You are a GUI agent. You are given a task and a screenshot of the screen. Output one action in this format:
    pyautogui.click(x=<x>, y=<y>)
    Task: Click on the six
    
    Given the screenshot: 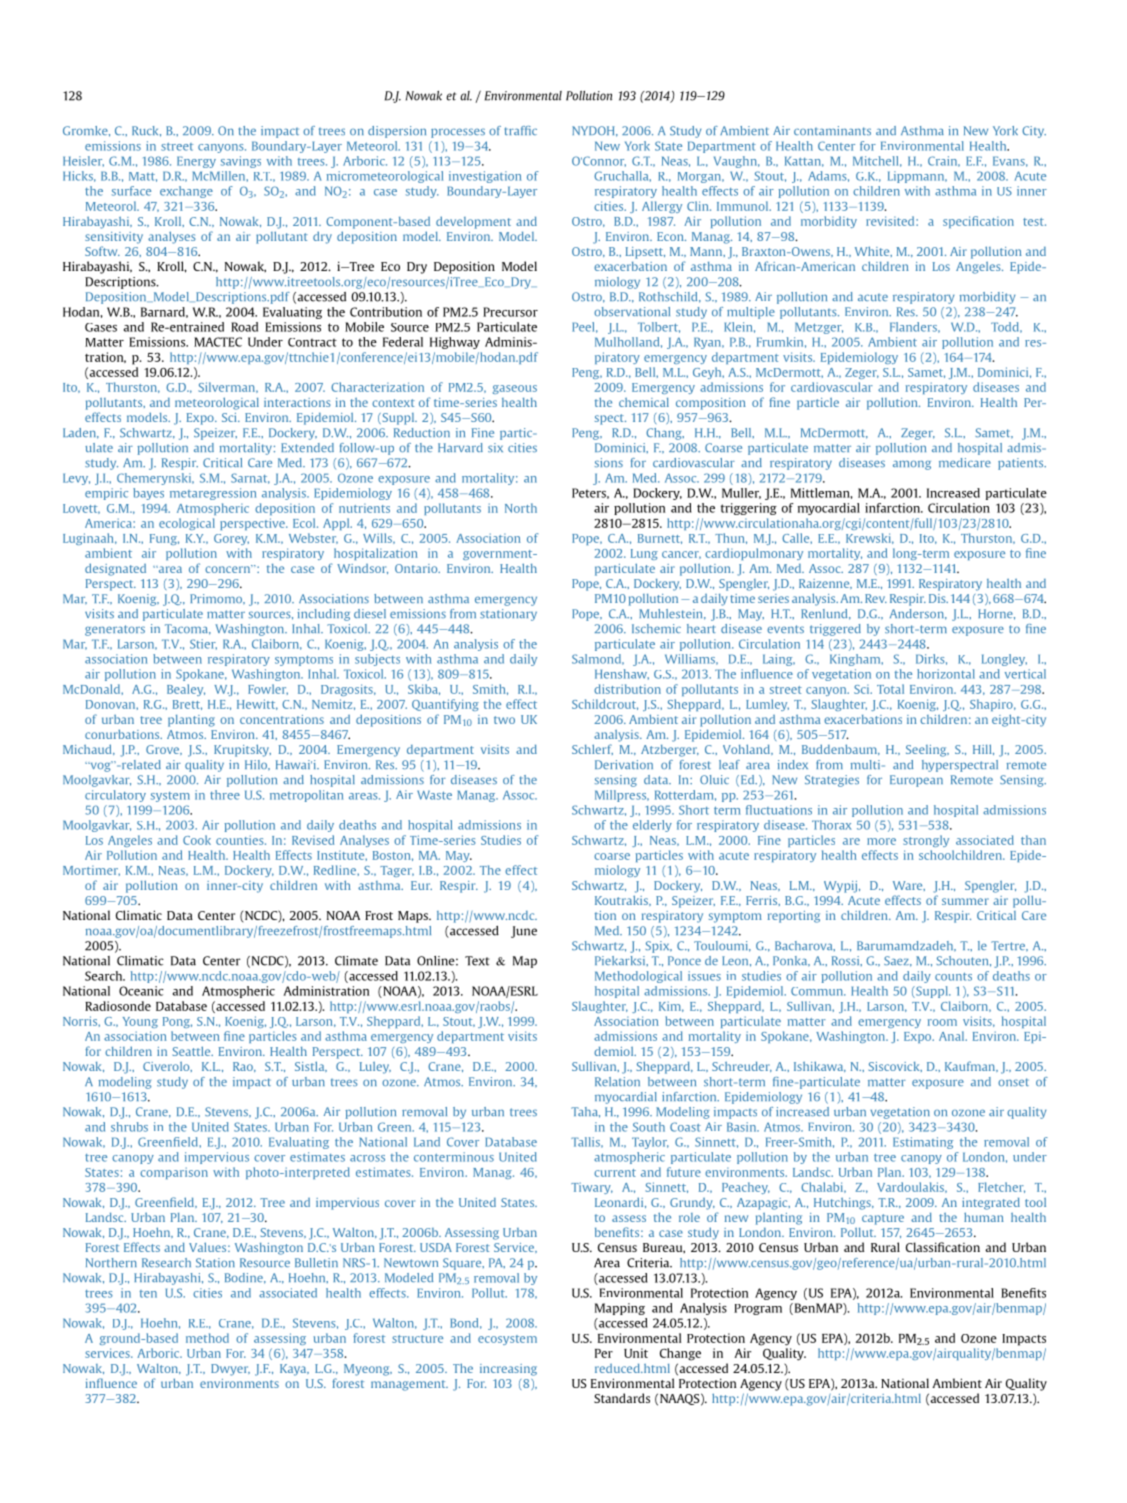 What is the action you would take?
    pyautogui.click(x=495, y=447)
